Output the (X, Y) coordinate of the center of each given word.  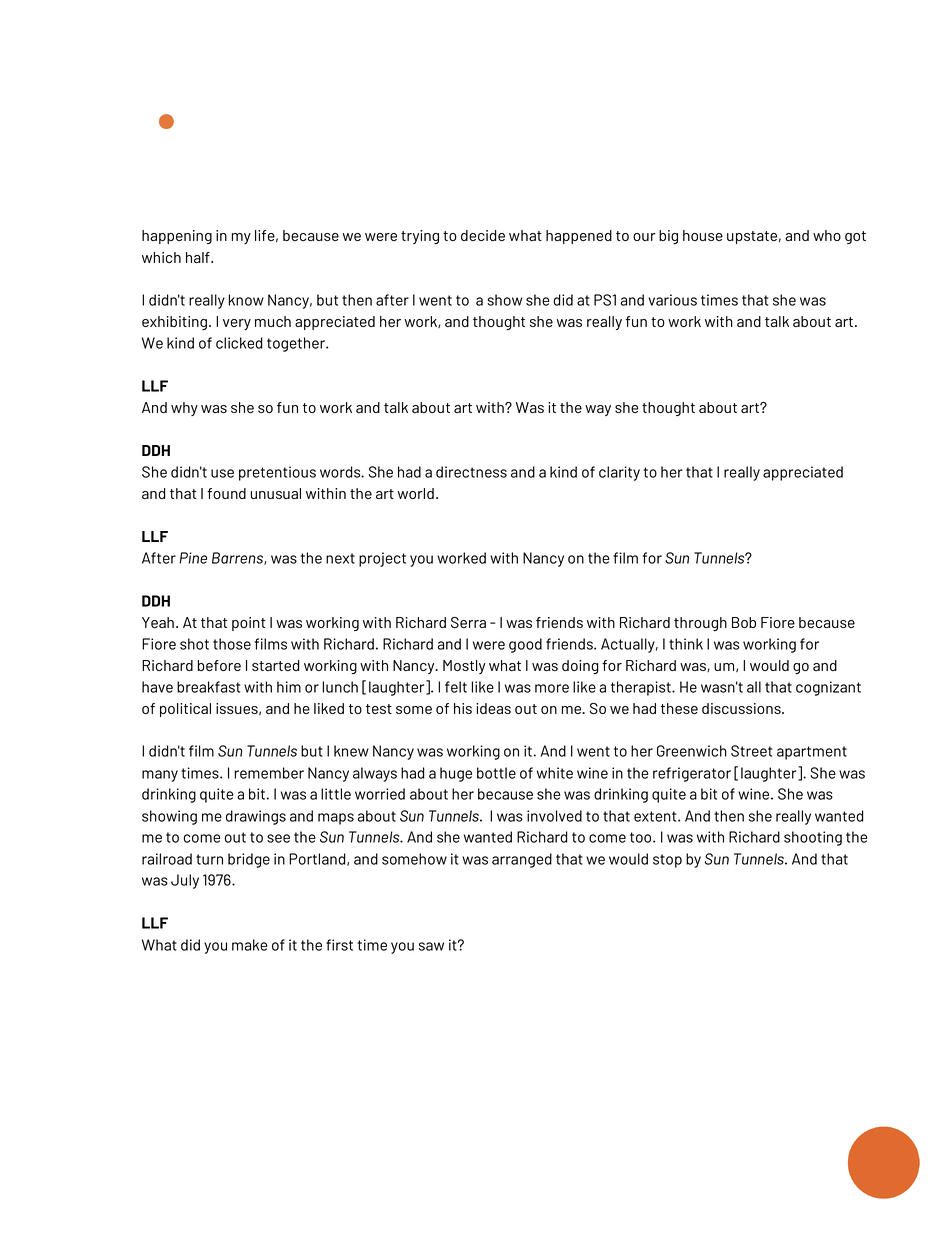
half (199, 257)
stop (667, 861)
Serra (468, 622)
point (249, 624)
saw (431, 946)
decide (483, 235)
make (249, 945)
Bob (744, 622)
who (827, 235)
